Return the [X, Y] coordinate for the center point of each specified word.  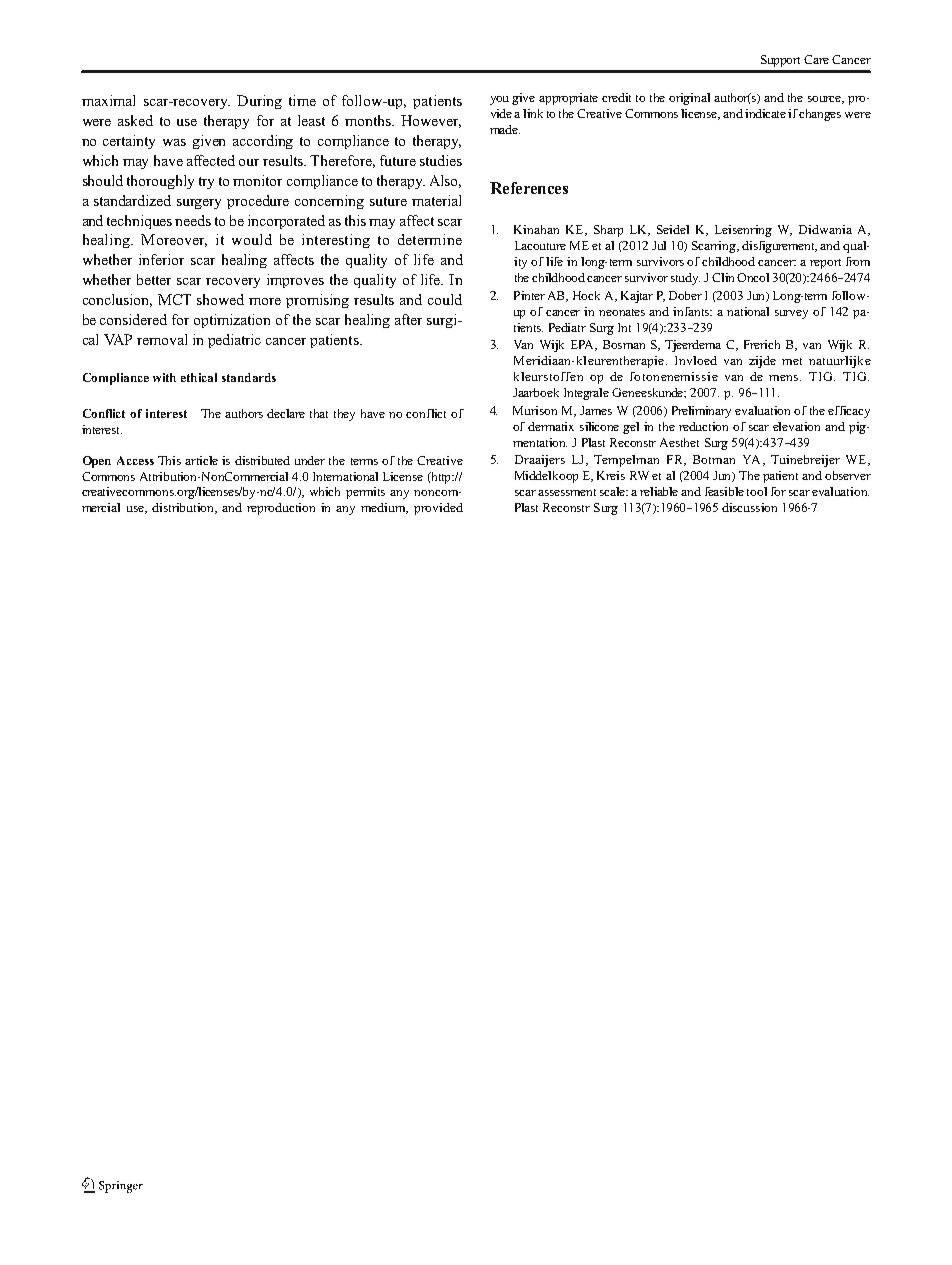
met [792, 361]
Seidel [673, 229]
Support [780, 61]
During [259, 102]
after [408, 319]
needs [193, 220]
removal [162, 339]
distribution [184, 508]
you [499, 100]
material [436, 200]
